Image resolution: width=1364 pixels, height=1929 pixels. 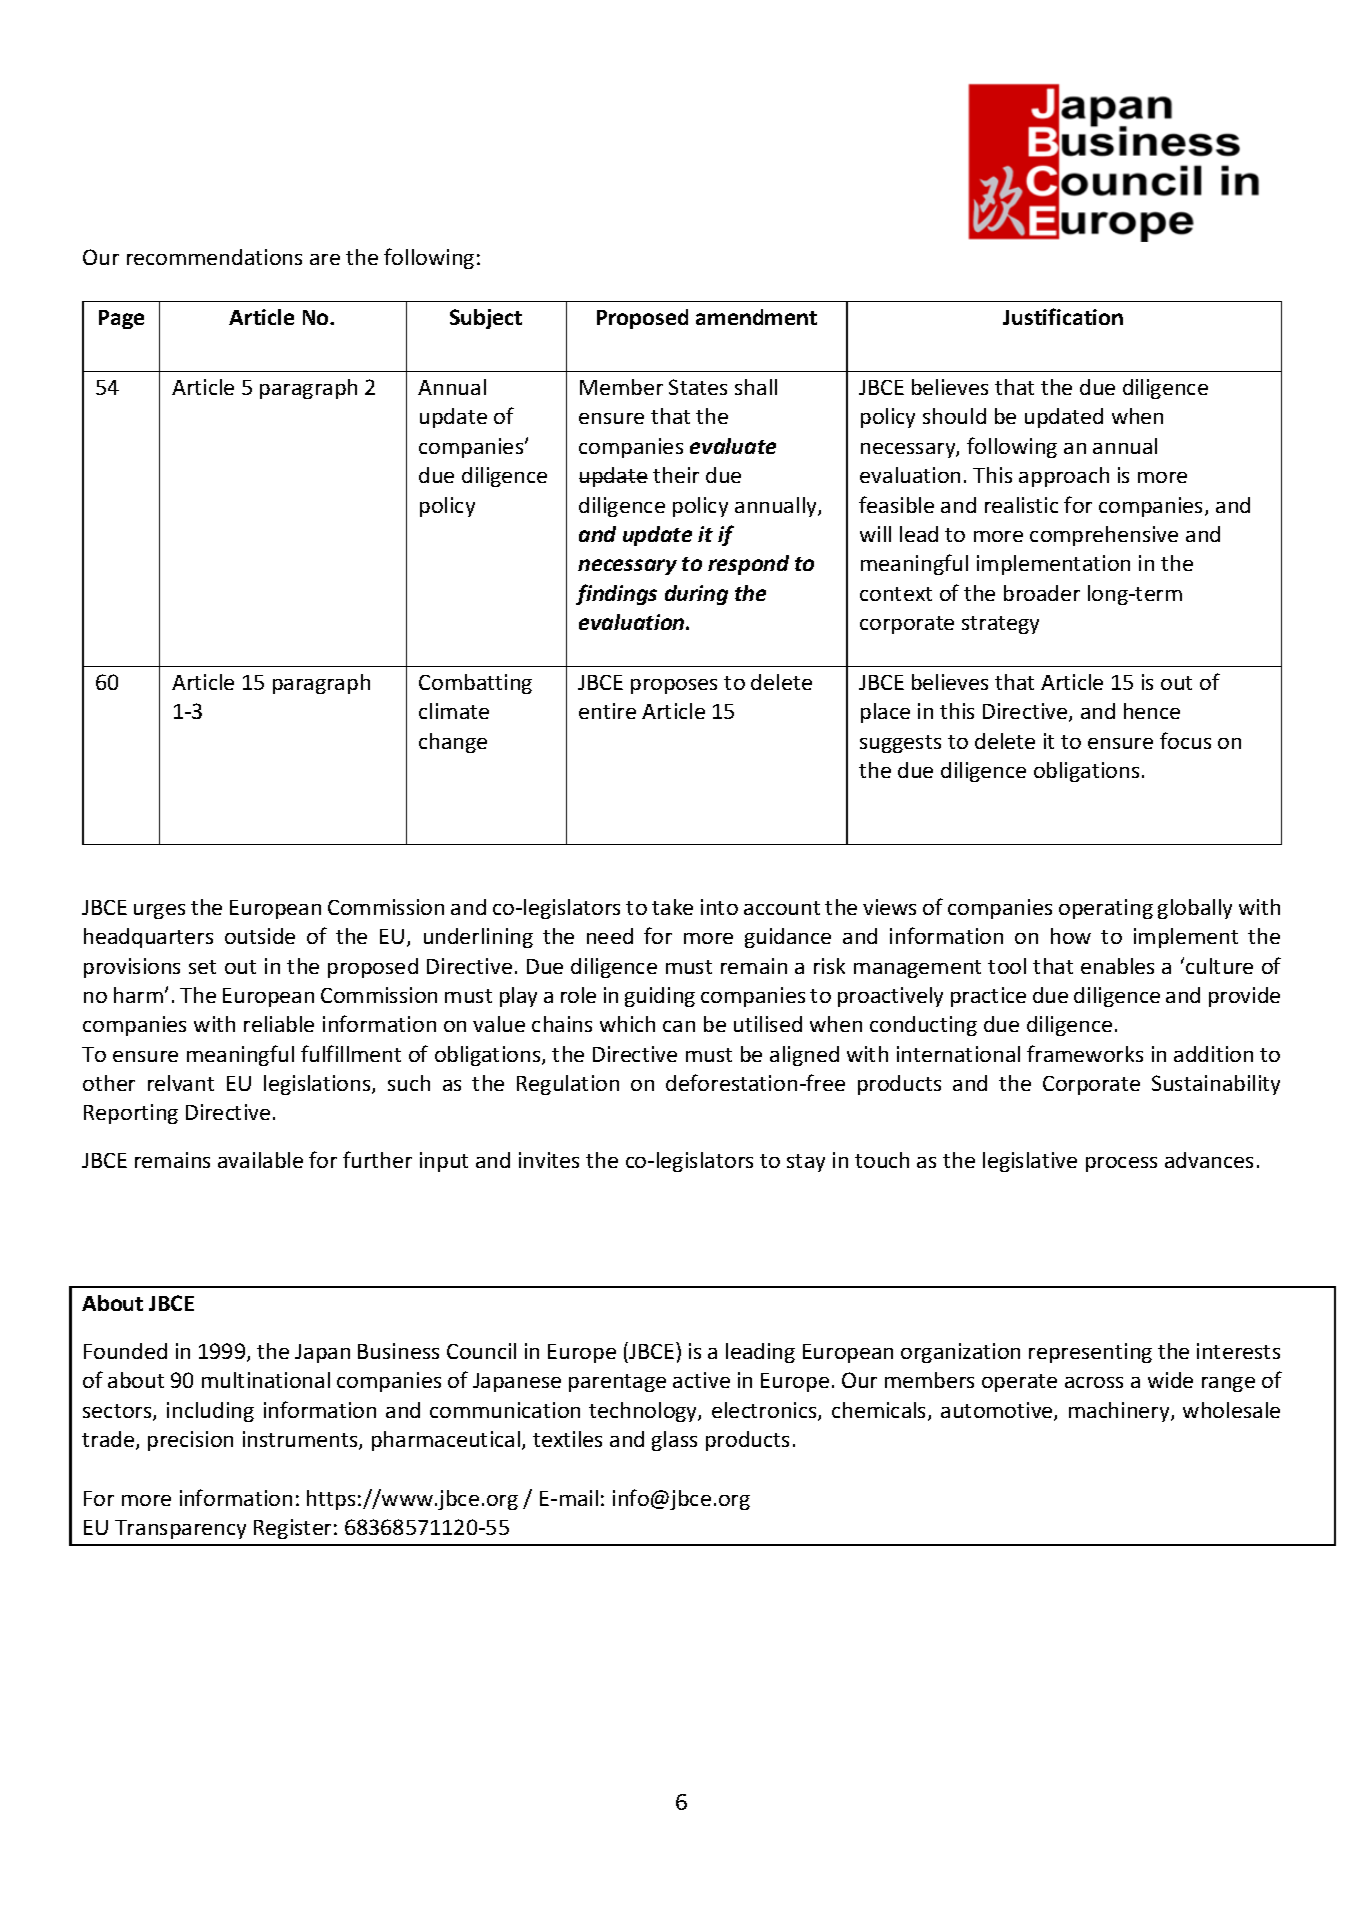 What do you see at coordinates (214, 257) in the page?
I see `recommendations` at bounding box center [214, 257].
